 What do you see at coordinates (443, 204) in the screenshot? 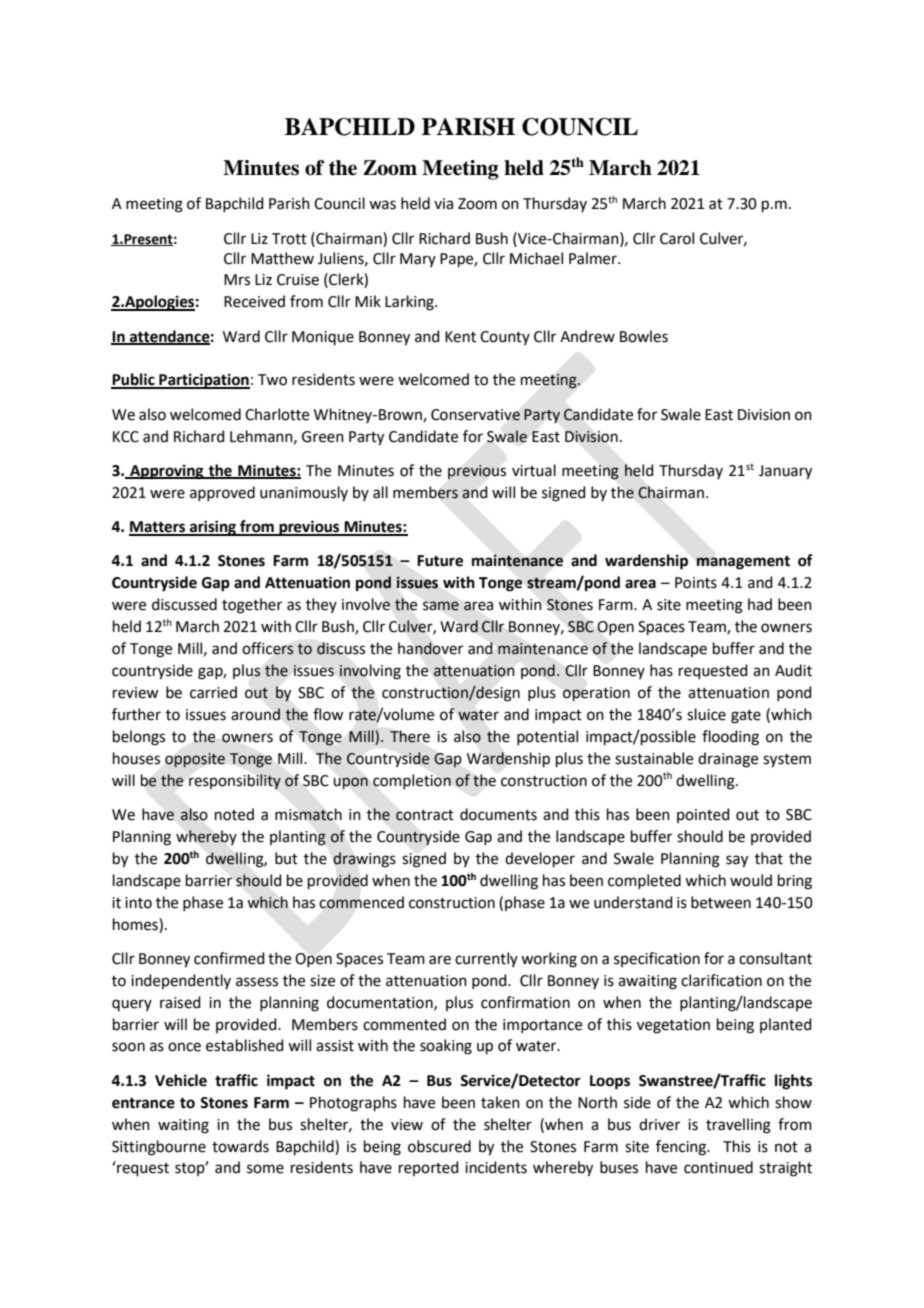
I see `via` at bounding box center [443, 204].
